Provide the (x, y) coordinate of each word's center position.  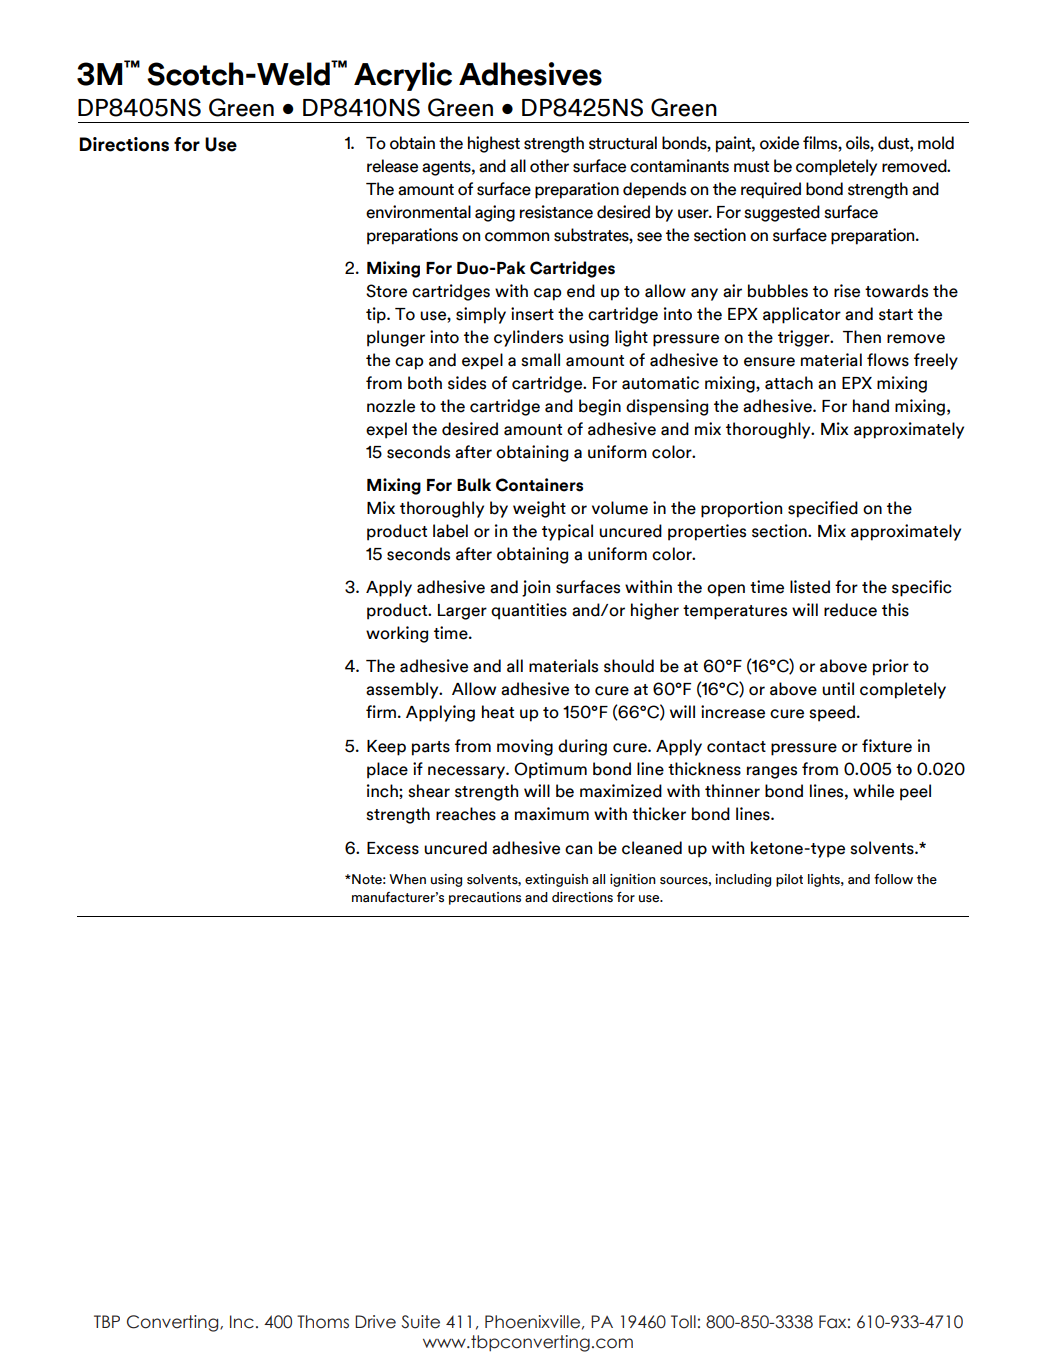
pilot (789, 880)
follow (893, 879)
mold (936, 143)
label (450, 531)
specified (823, 509)
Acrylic (403, 76)
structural (623, 143)
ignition (633, 880)
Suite (420, 1322)
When (407, 879)
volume (620, 508)
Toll (683, 1322)
